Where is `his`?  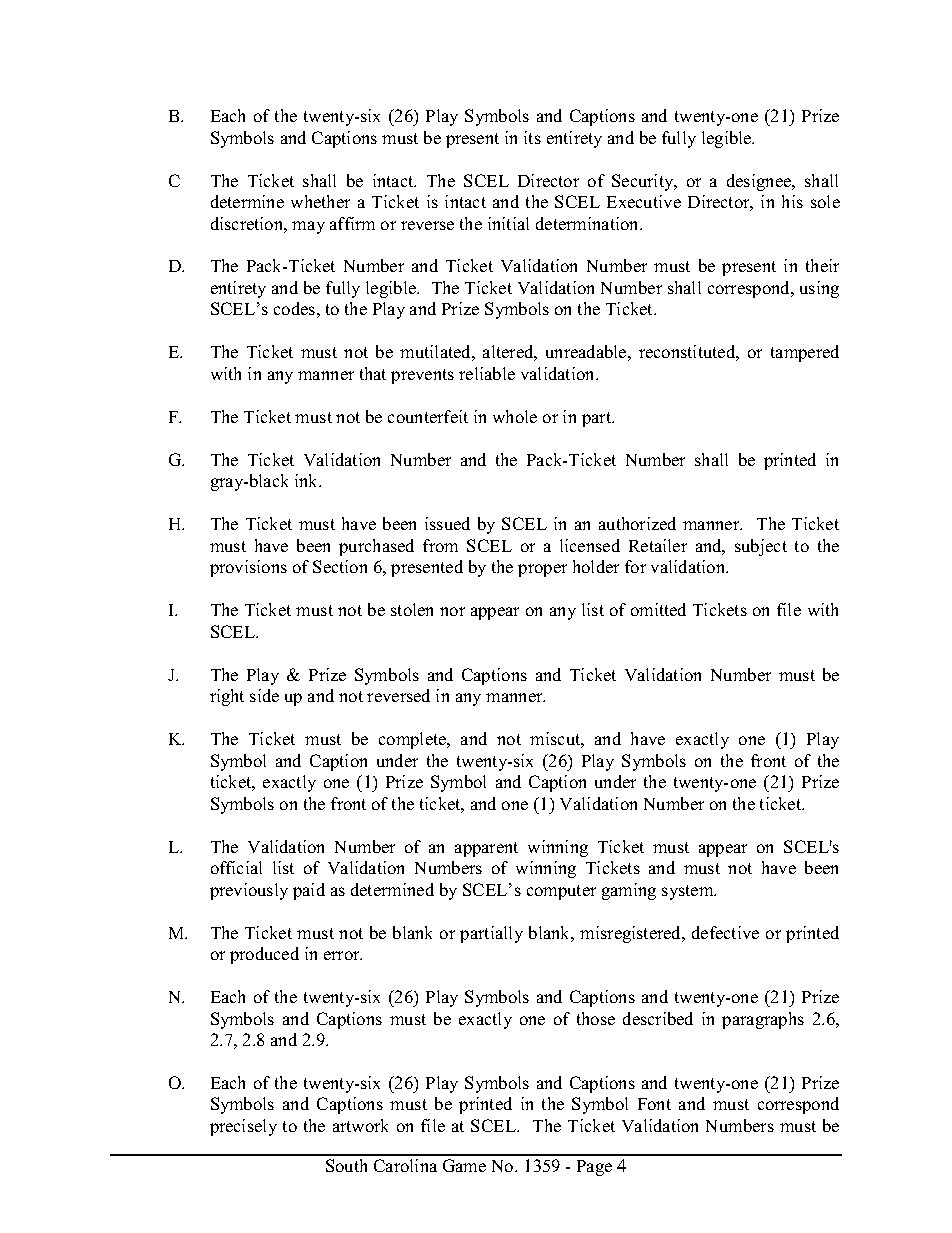
his is located at coordinates (792, 201).
